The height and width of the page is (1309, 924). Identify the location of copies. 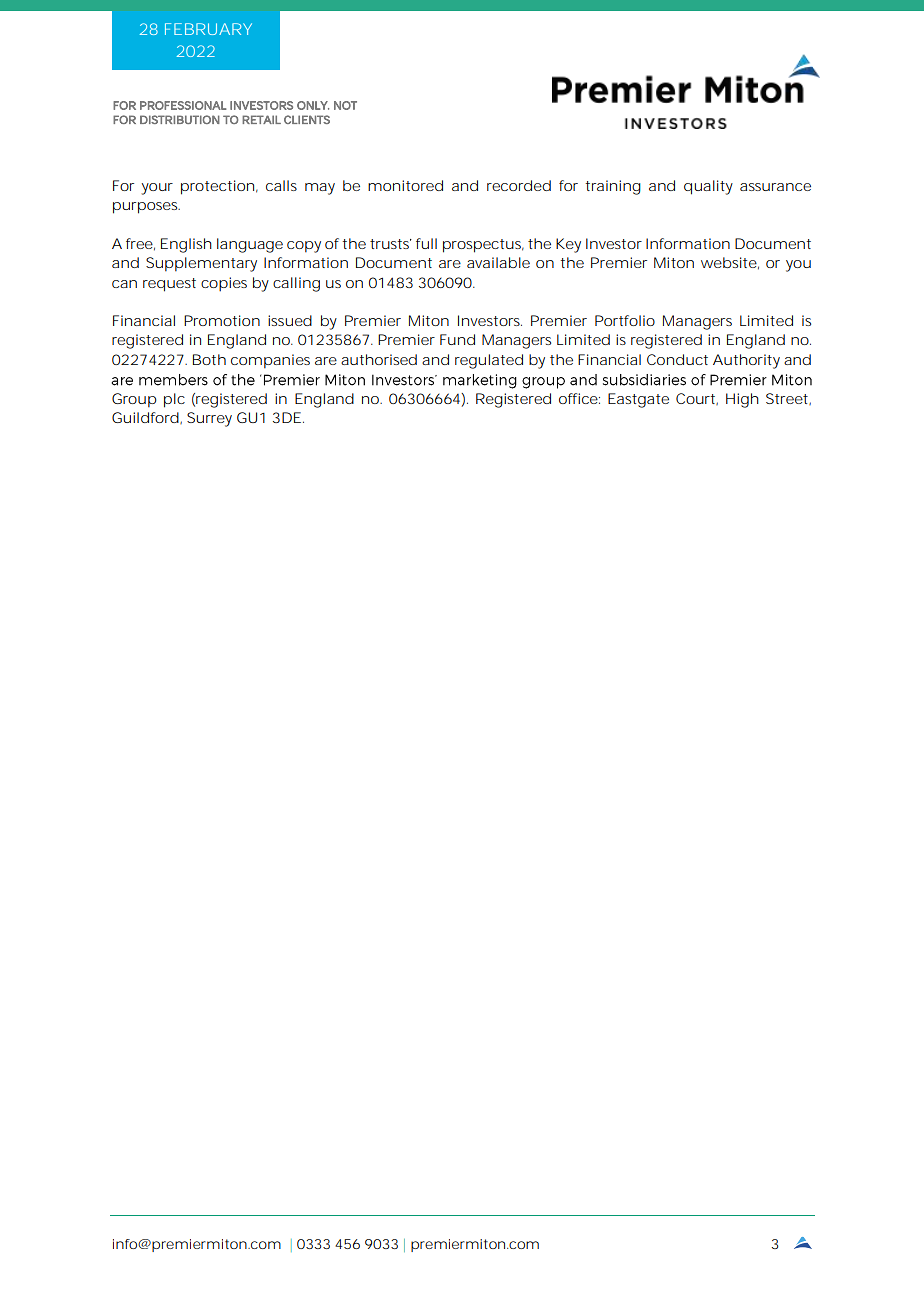
(224, 284).
